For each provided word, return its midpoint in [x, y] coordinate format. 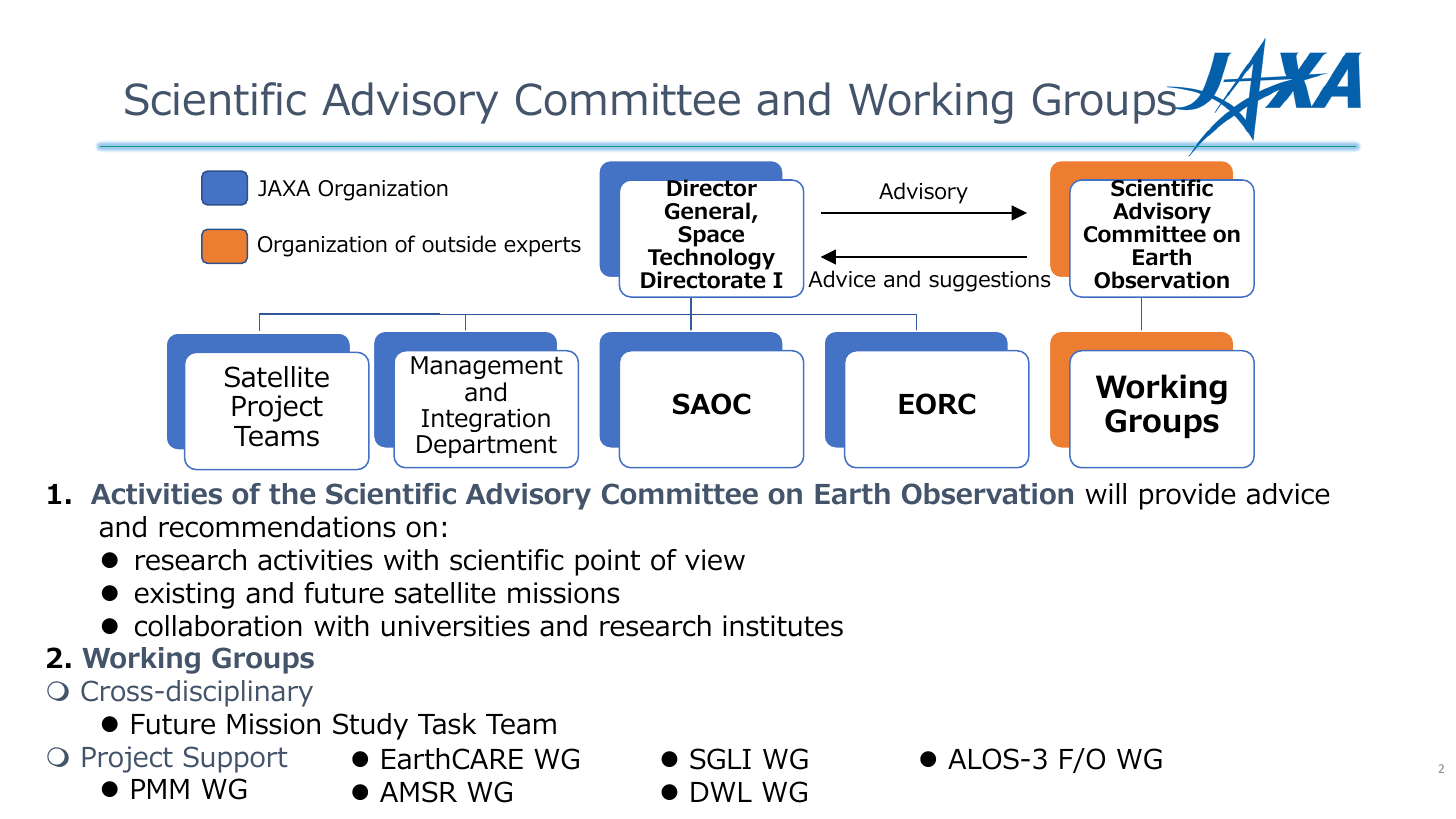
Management [487, 367]
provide [1187, 496]
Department [487, 446]
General [707, 211]
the [292, 494]
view [715, 560]
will [1105, 493]
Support [235, 759]
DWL [721, 792]
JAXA [284, 188]
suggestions [991, 280]
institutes [783, 626]
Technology [711, 260]
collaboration [218, 626]
